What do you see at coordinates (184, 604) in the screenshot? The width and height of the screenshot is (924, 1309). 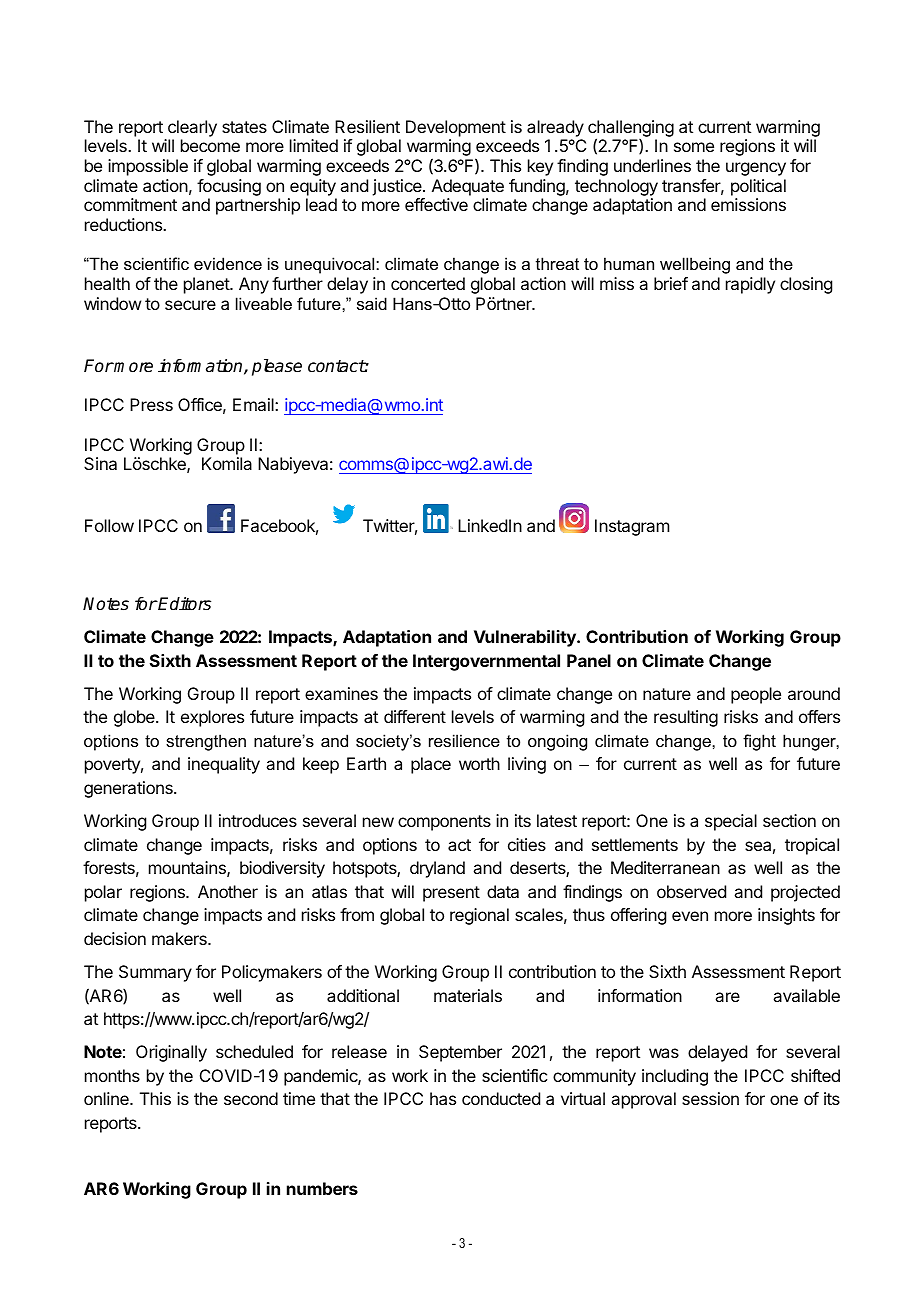 I see `Editors` at bounding box center [184, 604].
